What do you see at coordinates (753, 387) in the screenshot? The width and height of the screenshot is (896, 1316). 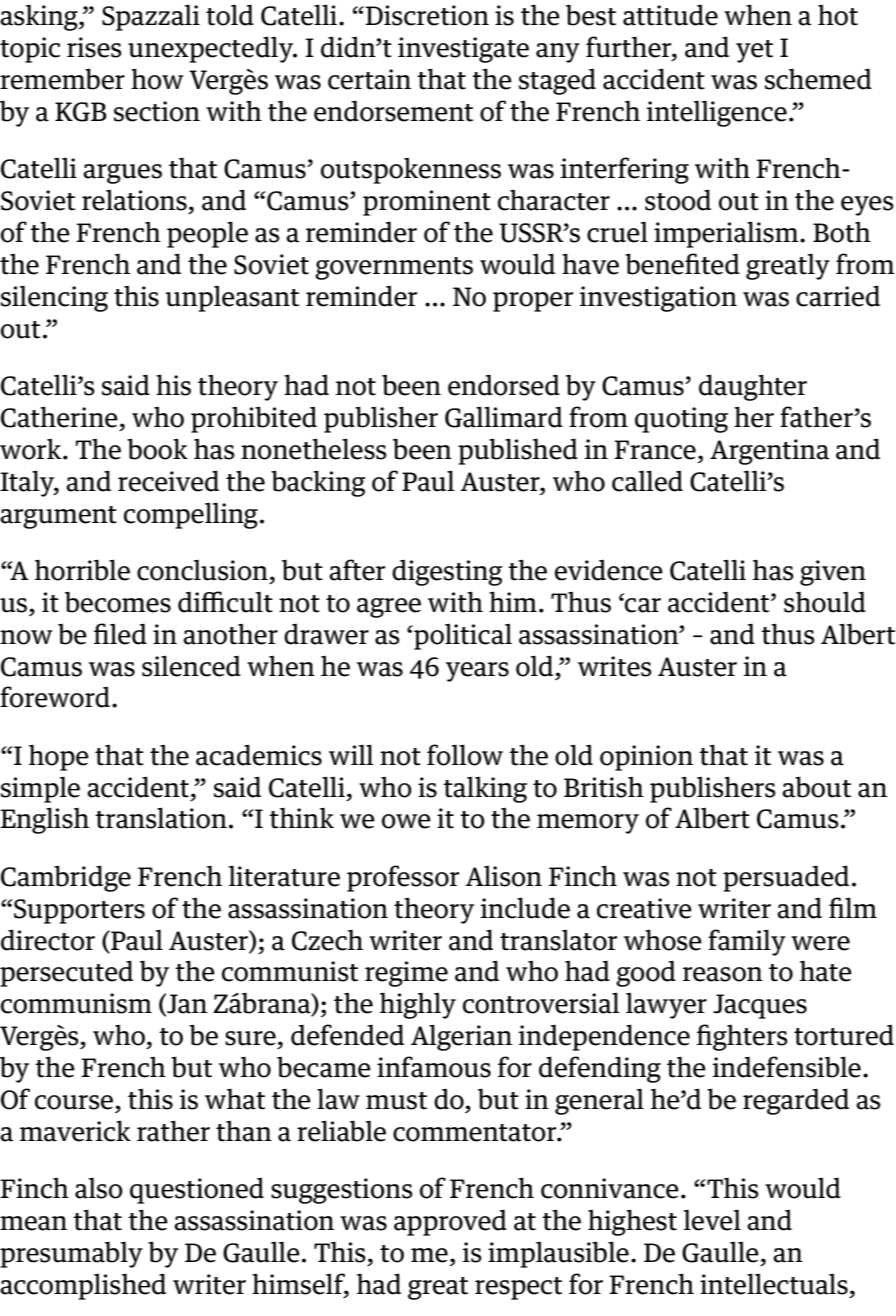 I see `daughter` at bounding box center [753, 387].
